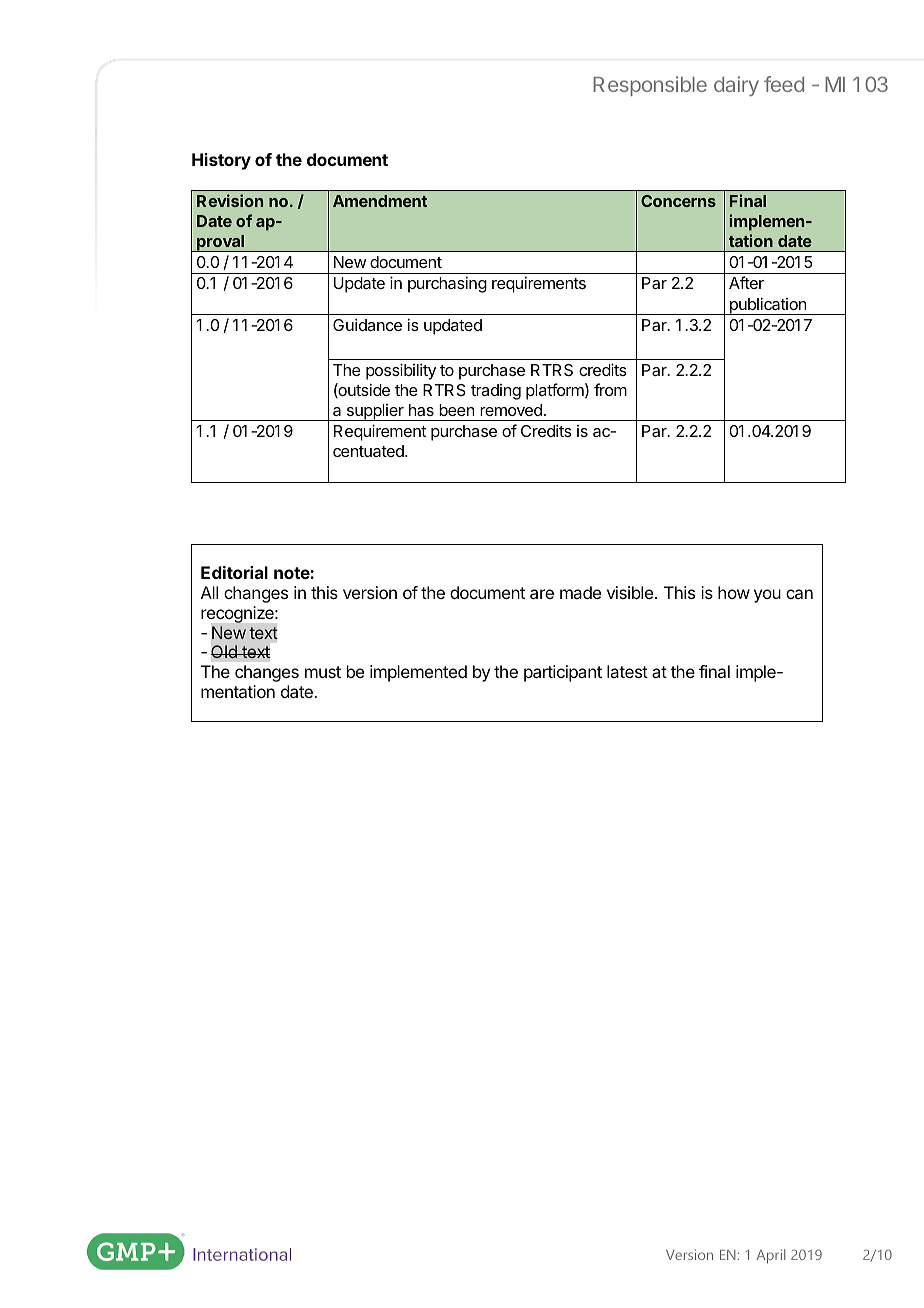 This screenshot has width=924, height=1308. What do you see at coordinates (734, 592) in the screenshot?
I see `how` at bounding box center [734, 592].
